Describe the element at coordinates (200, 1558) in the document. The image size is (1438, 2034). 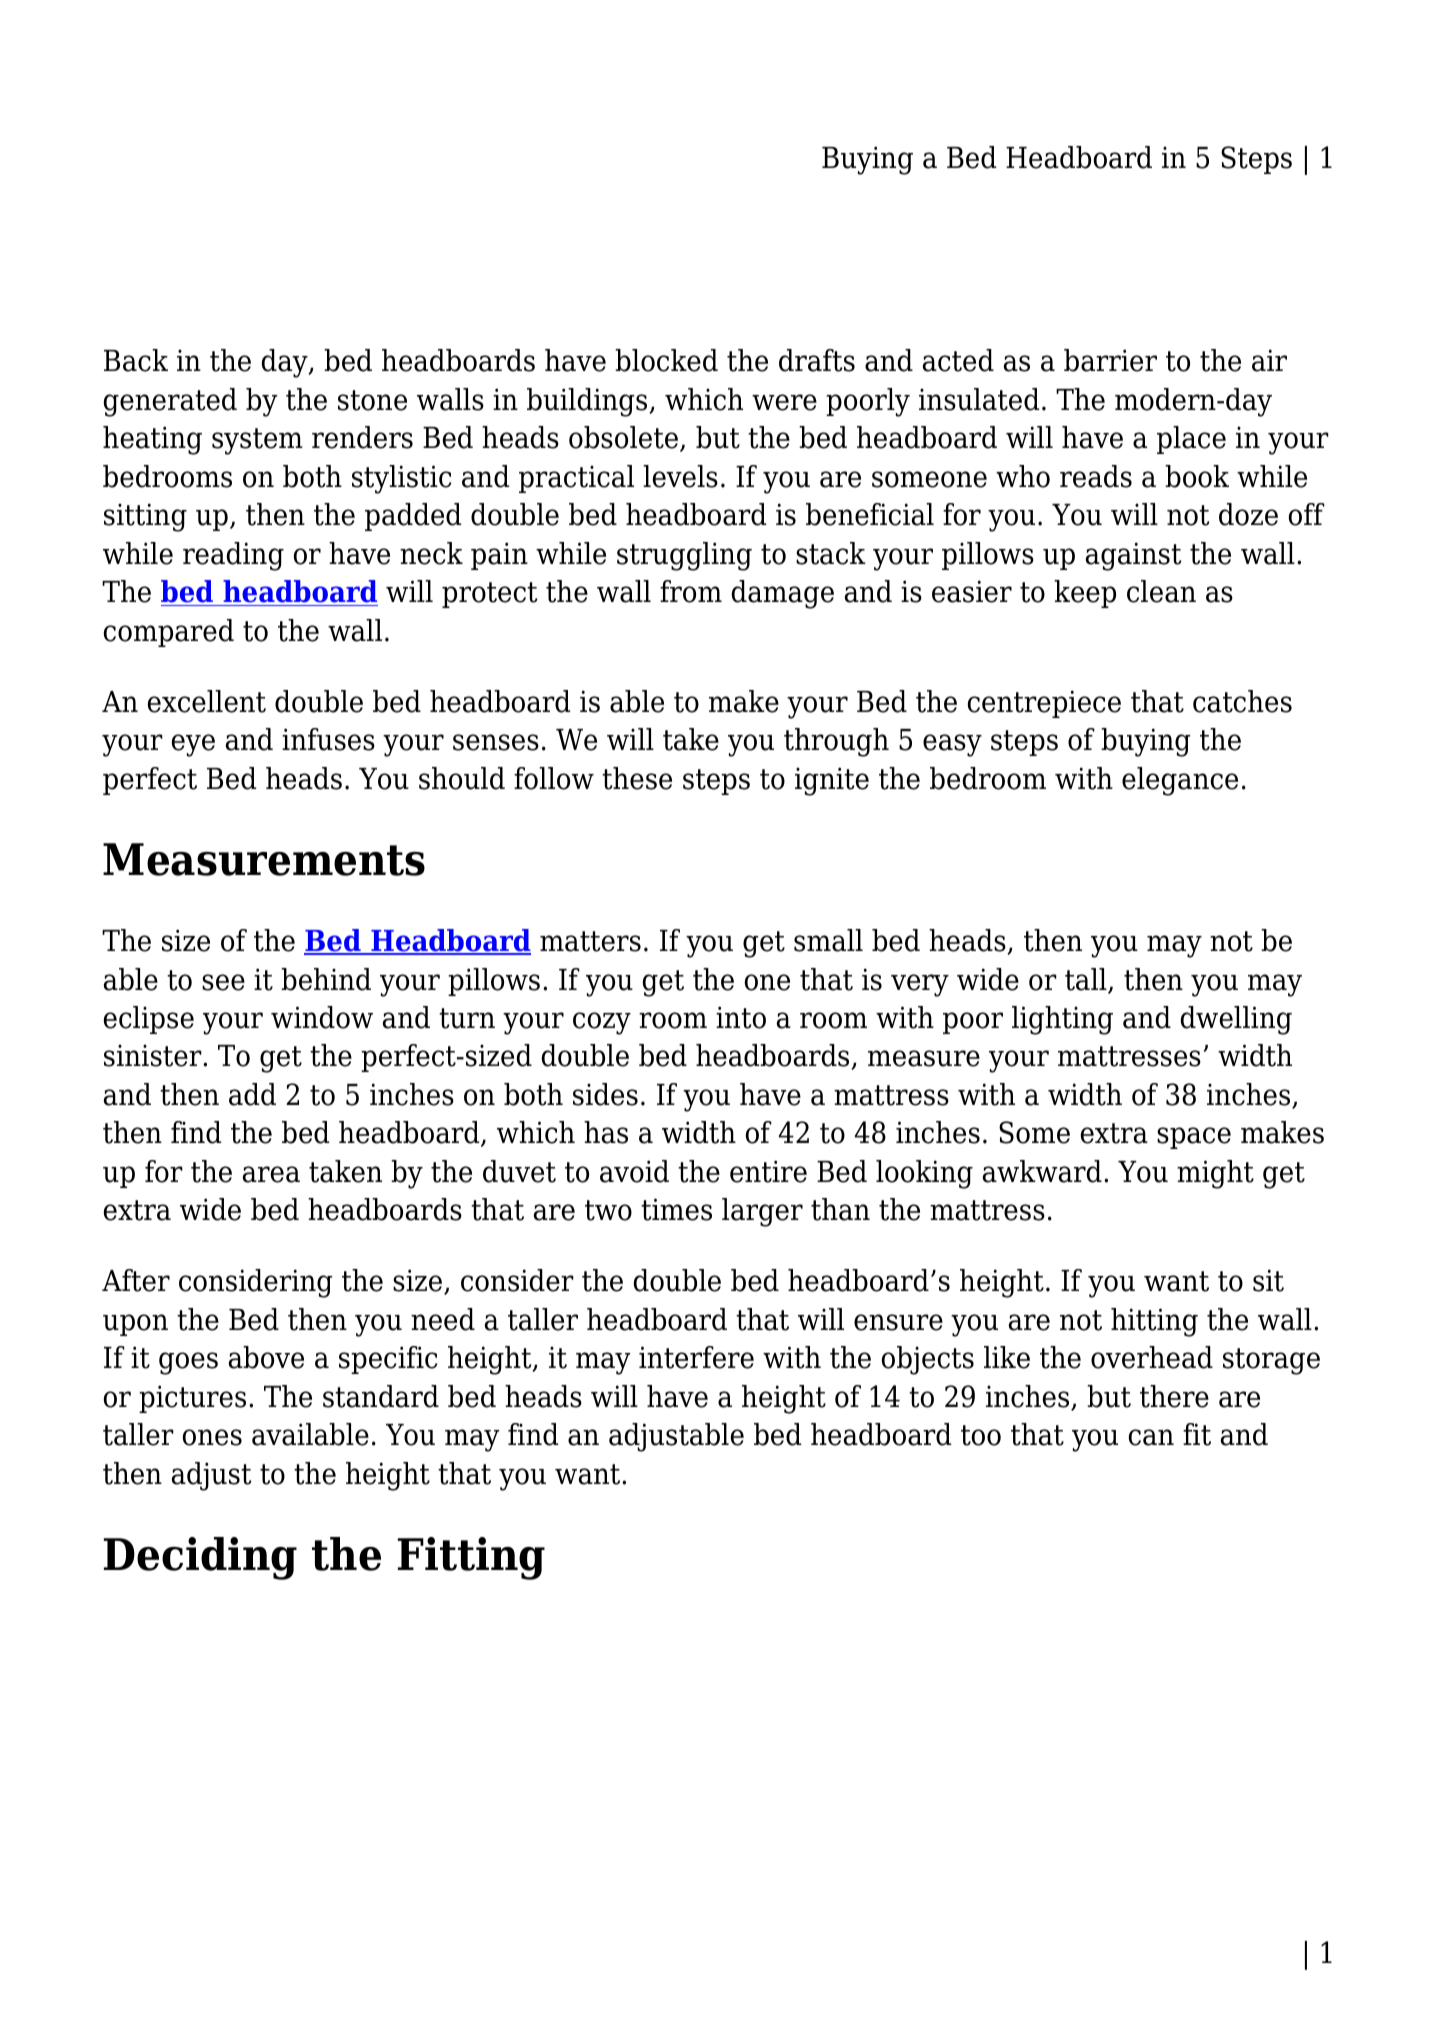
I see `Deciding` at that location.
